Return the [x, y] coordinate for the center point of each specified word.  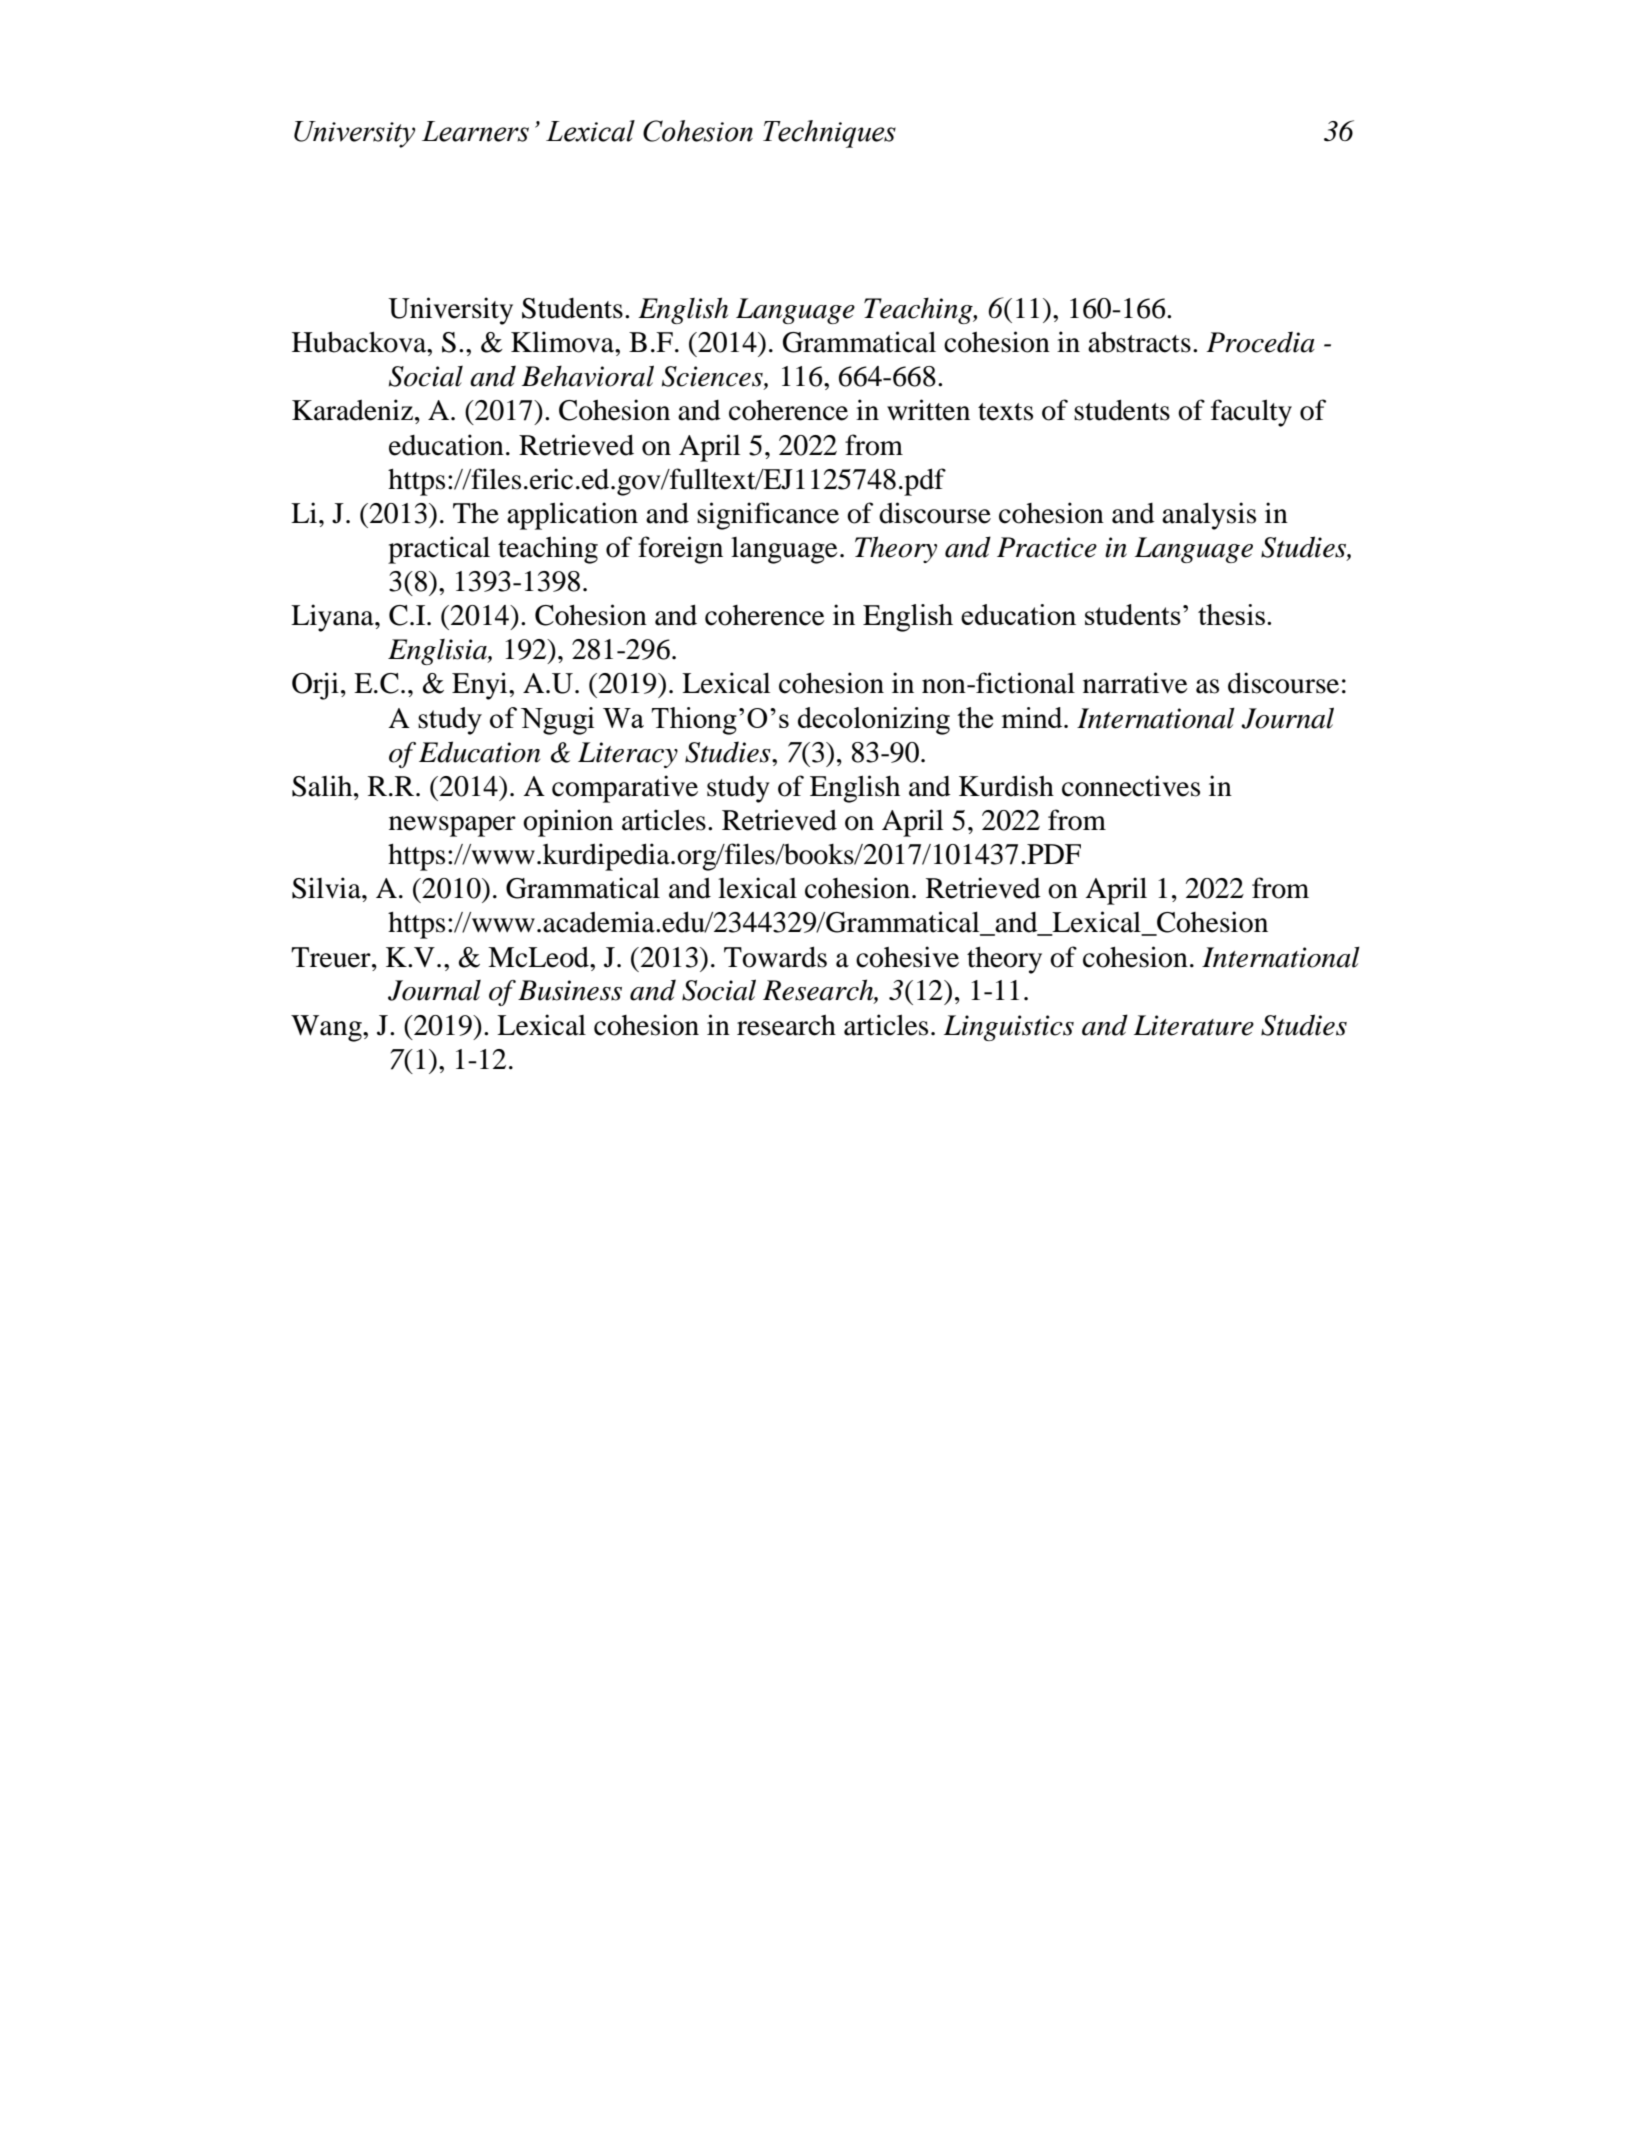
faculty [1251, 413]
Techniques [829, 134]
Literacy [628, 755]
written [928, 410]
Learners [475, 131]
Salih [323, 786]
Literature [1194, 1025]
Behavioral [588, 376]
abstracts [1139, 342]
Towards [775, 957]
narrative [1135, 683]
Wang [327, 1028]
